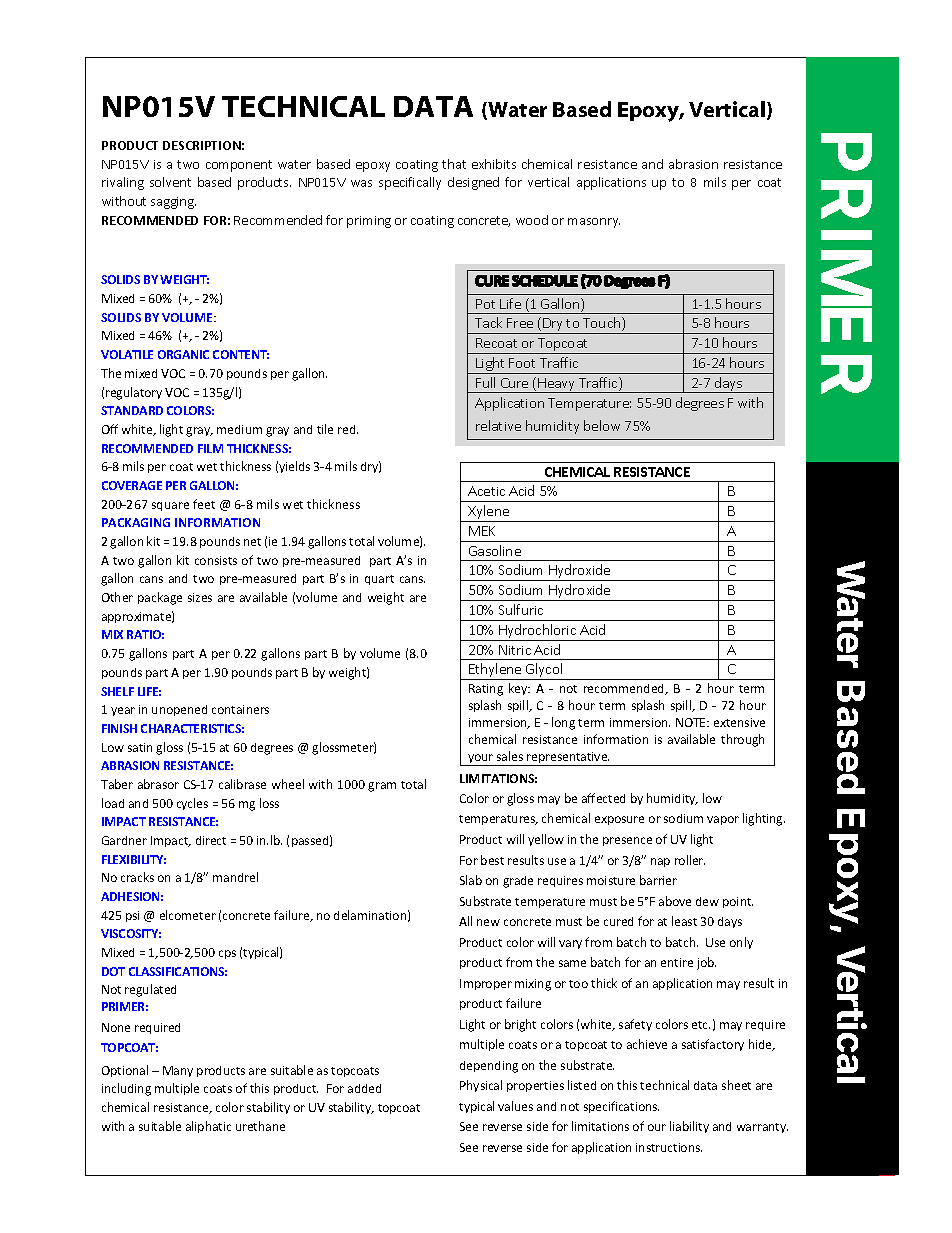 This document has width=952, height=1233. I want to click on liability, so click(689, 1127).
